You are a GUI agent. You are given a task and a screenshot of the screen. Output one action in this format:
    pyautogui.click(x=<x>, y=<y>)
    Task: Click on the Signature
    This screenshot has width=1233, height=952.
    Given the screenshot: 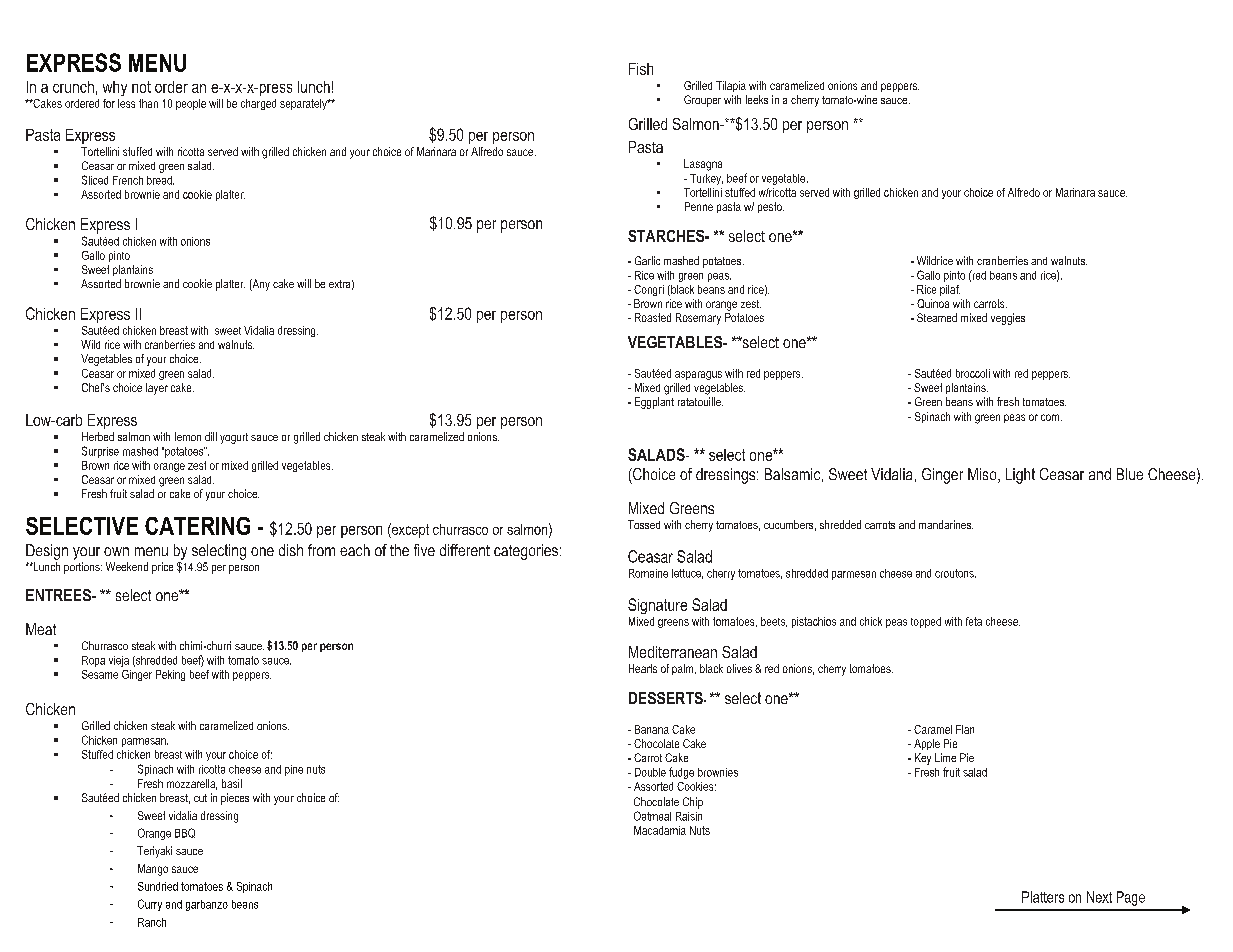 What is the action you would take?
    pyautogui.click(x=657, y=606)
